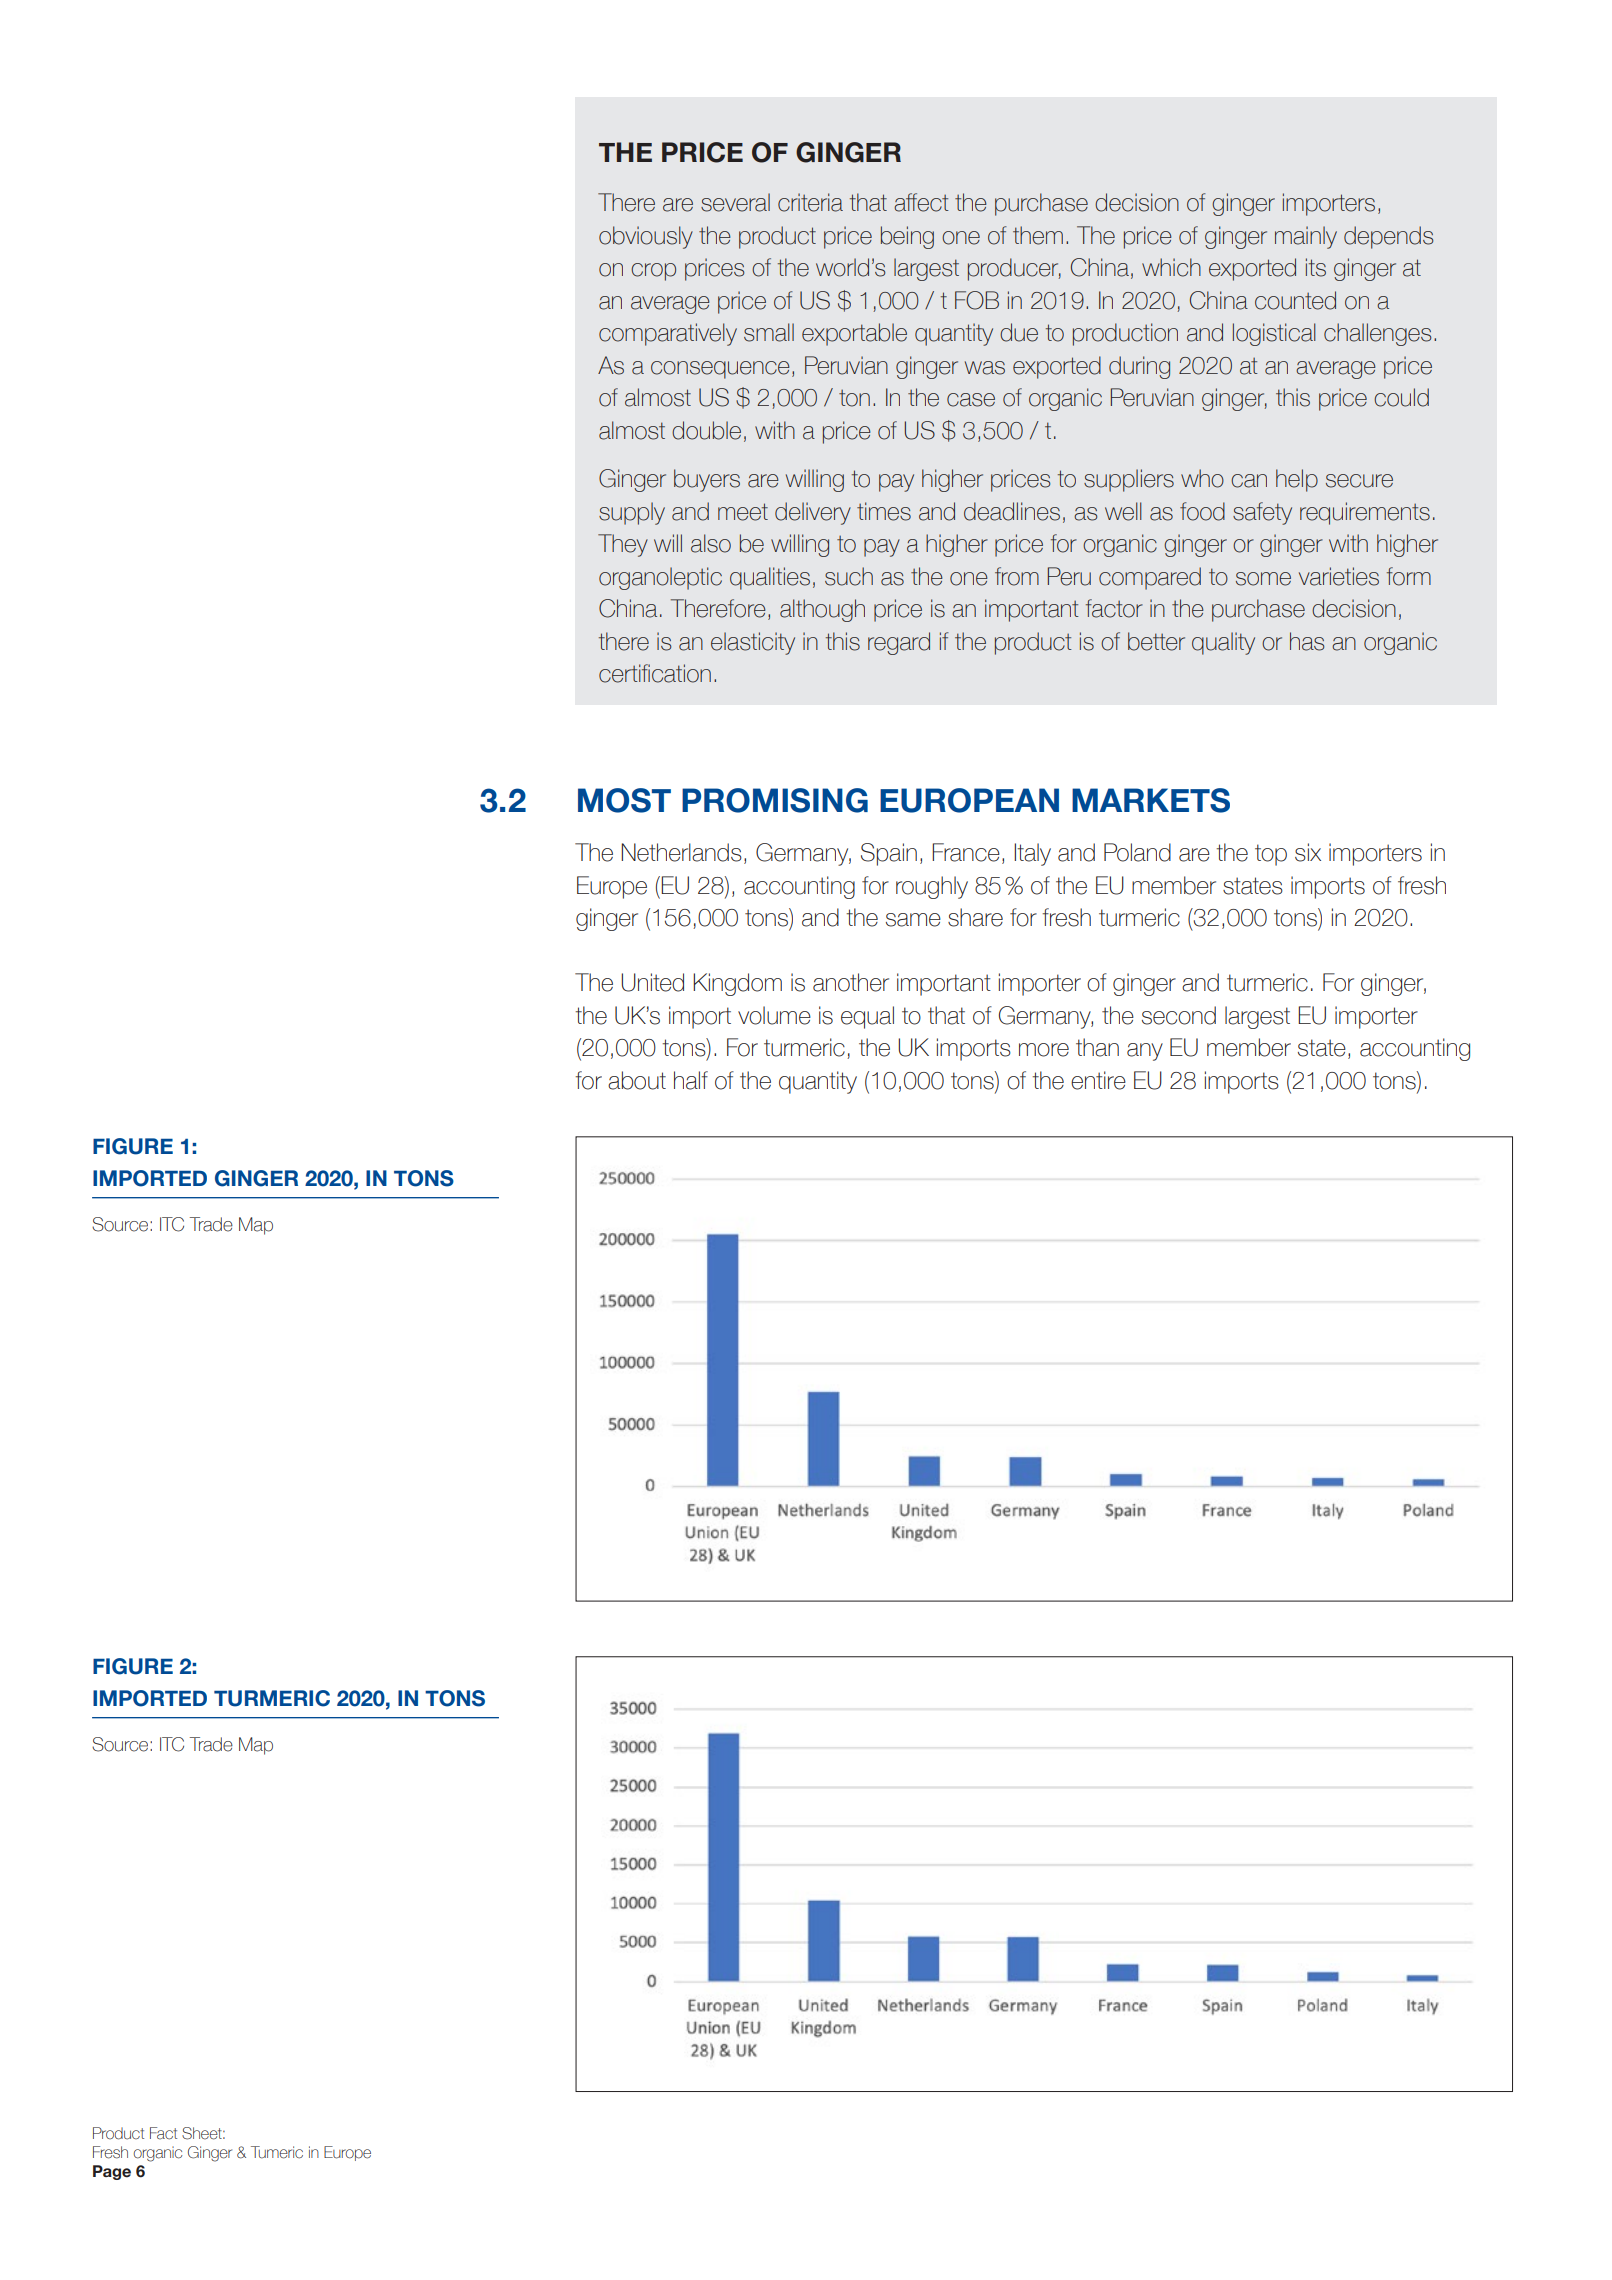 The image size is (1612, 2280). Describe the element at coordinates (1306, 237) in the screenshot. I see `mainly` at that location.
